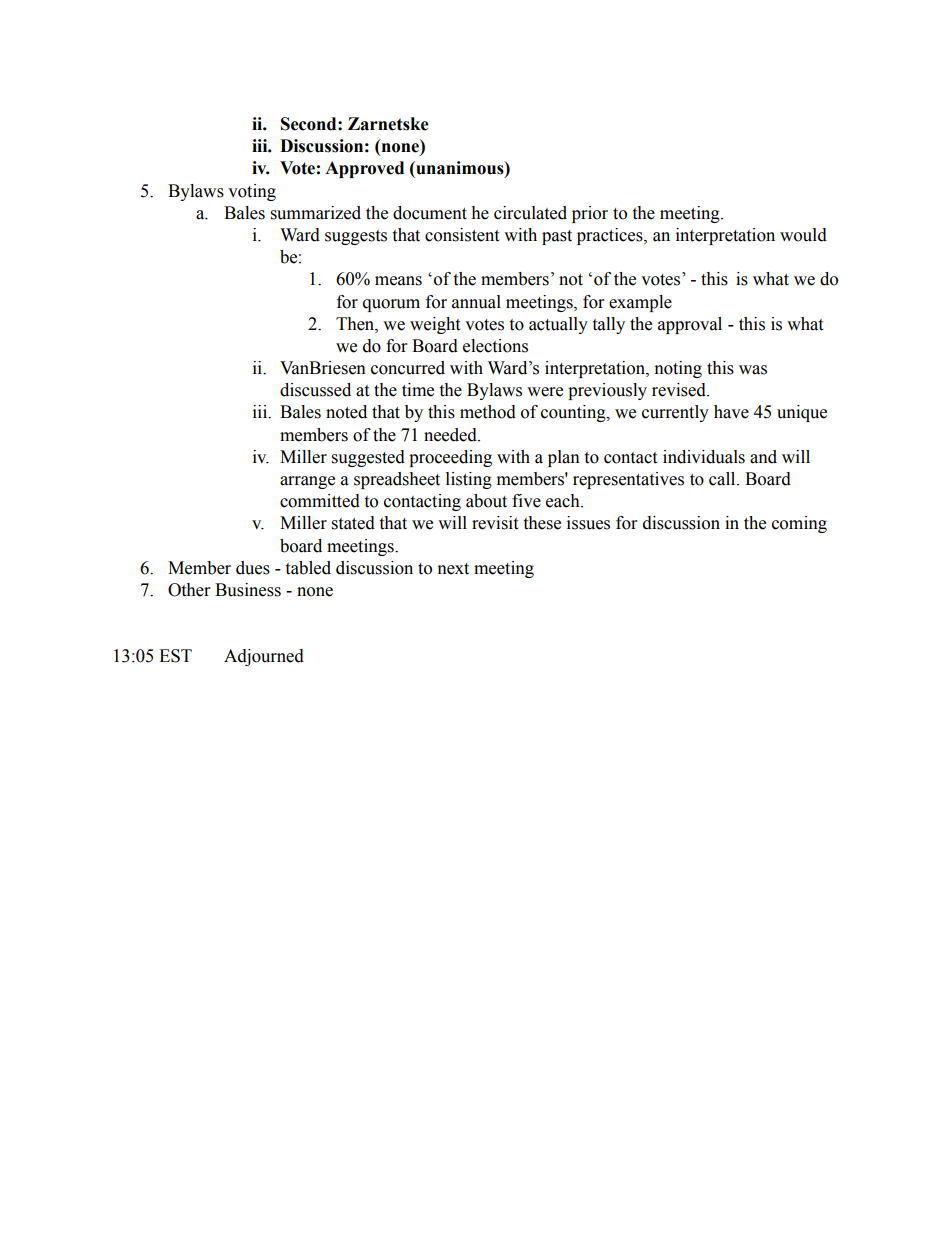 The width and height of the screenshot is (952, 1233). I want to click on were, so click(545, 392).
